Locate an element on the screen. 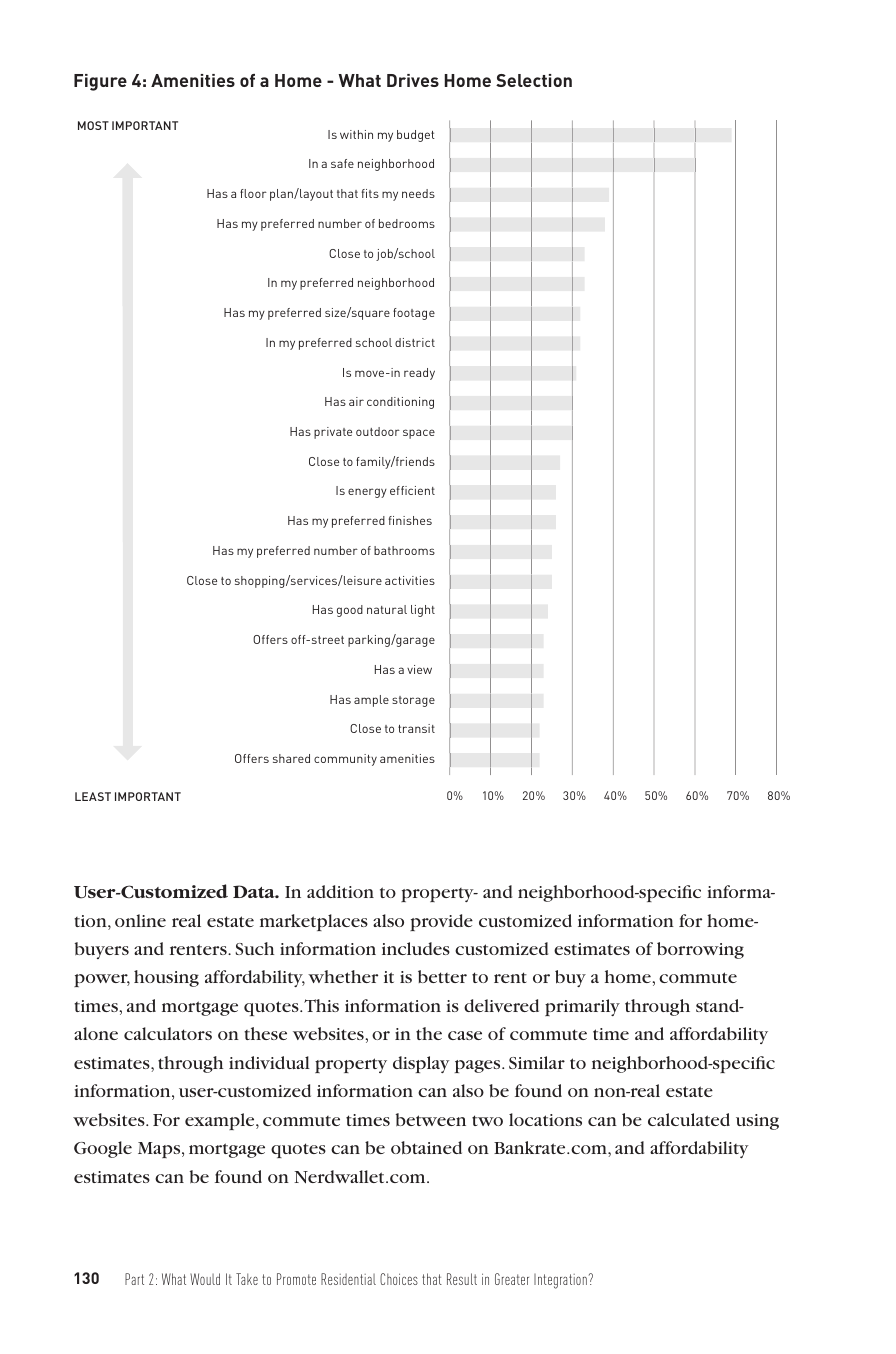 The image size is (896, 1354). Part is located at coordinates (134, 1279).
